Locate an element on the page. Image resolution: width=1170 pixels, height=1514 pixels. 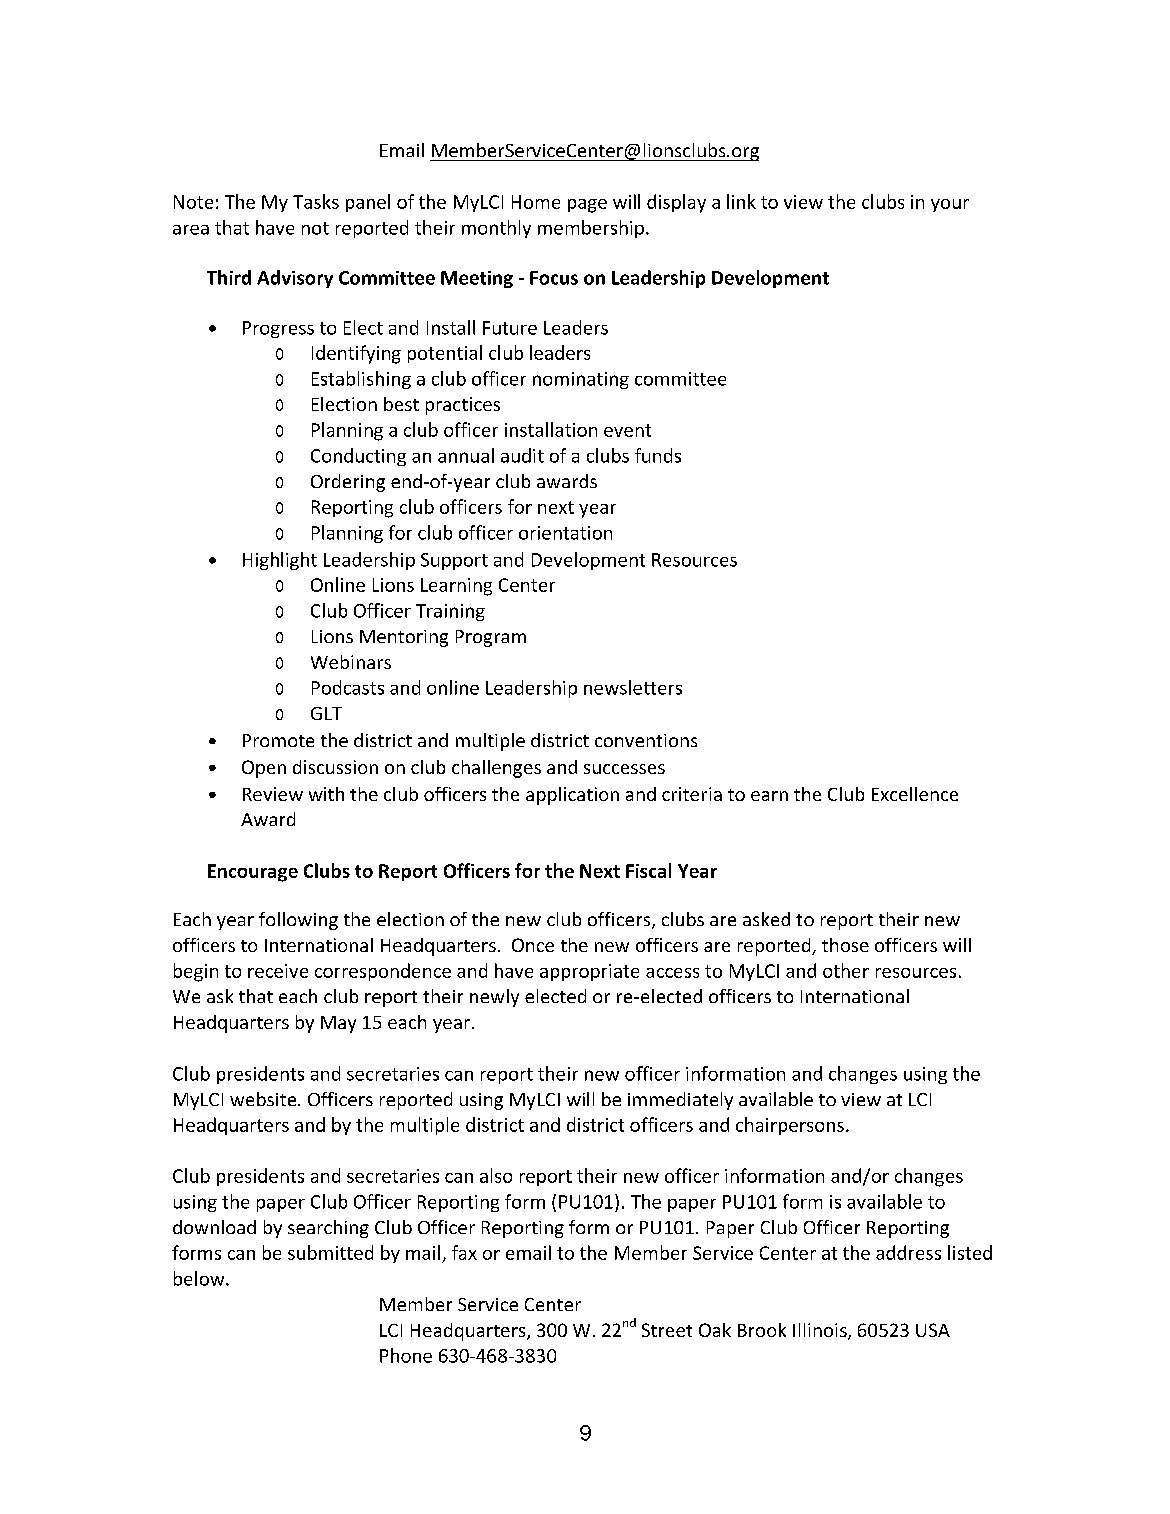
Tasks is located at coordinates (316, 201).
